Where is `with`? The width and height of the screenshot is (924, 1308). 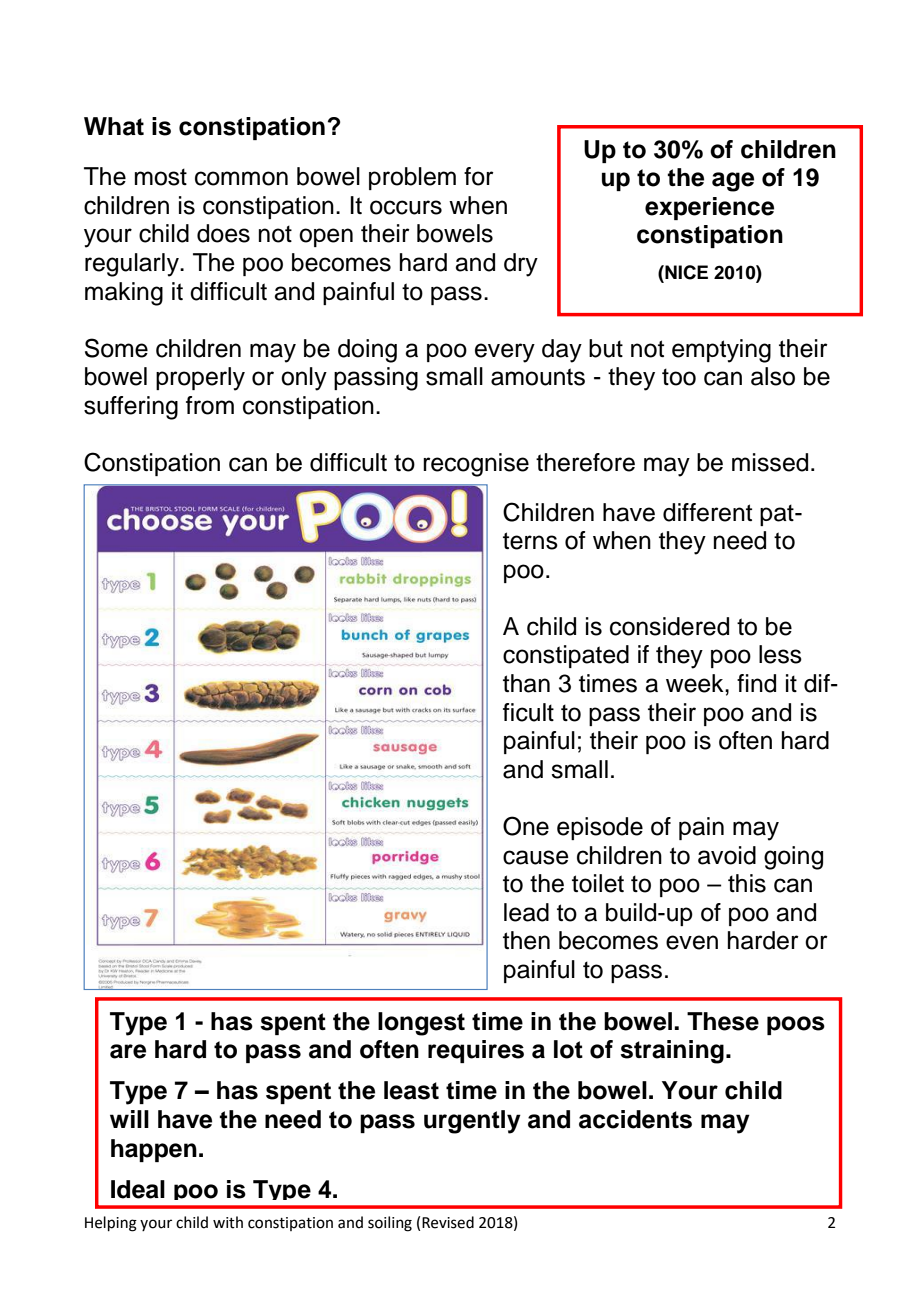 with is located at coordinates (228, 1222).
